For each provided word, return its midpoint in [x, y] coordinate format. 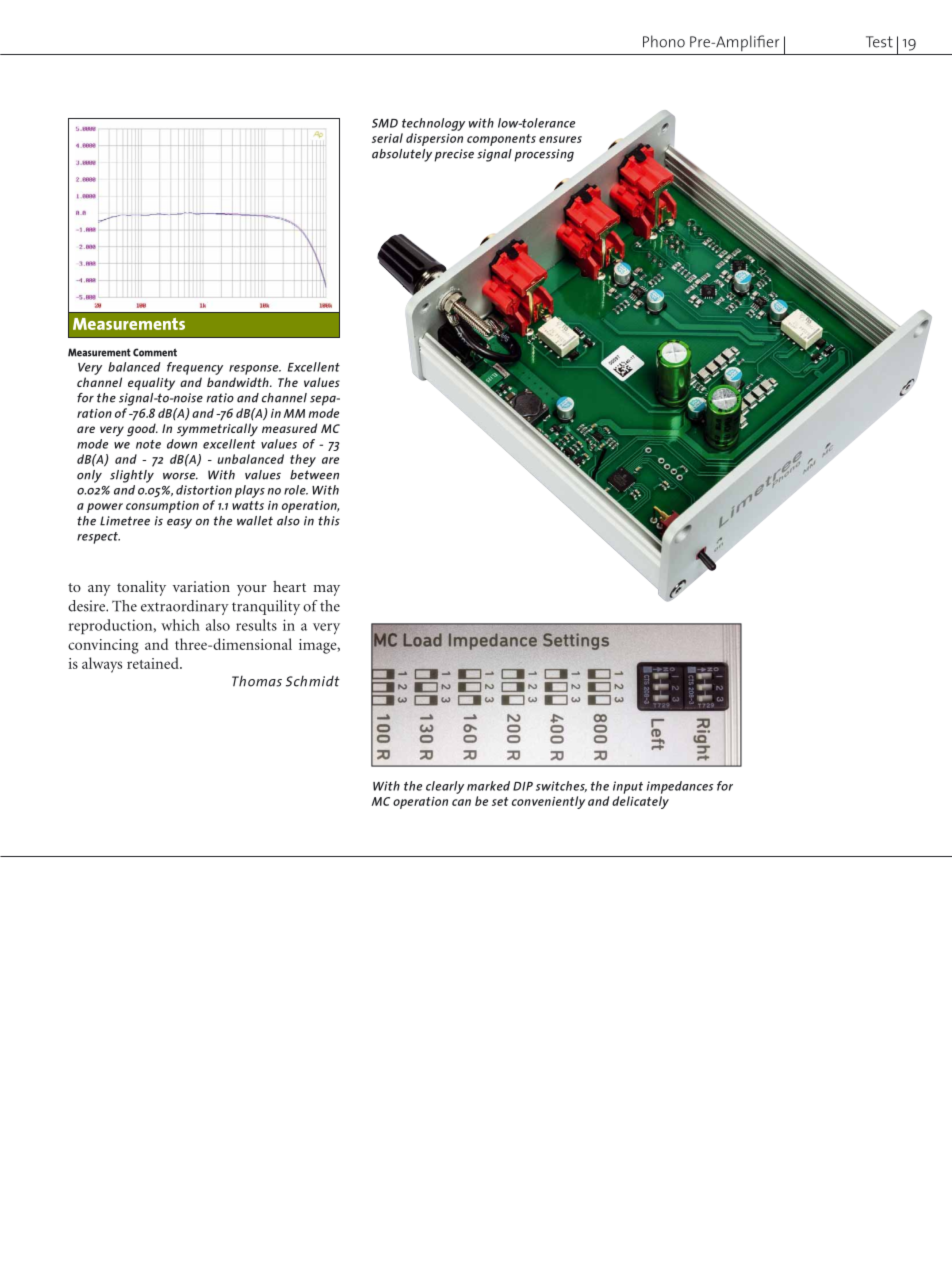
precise [454, 155]
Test [879, 42]
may [326, 590]
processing [544, 155]
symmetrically [217, 430]
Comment [155, 352]
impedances [680, 787]
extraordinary [185, 607]
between [314, 475]
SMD [385, 123]
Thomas [257, 681]
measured [289, 428]
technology [433, 124]
